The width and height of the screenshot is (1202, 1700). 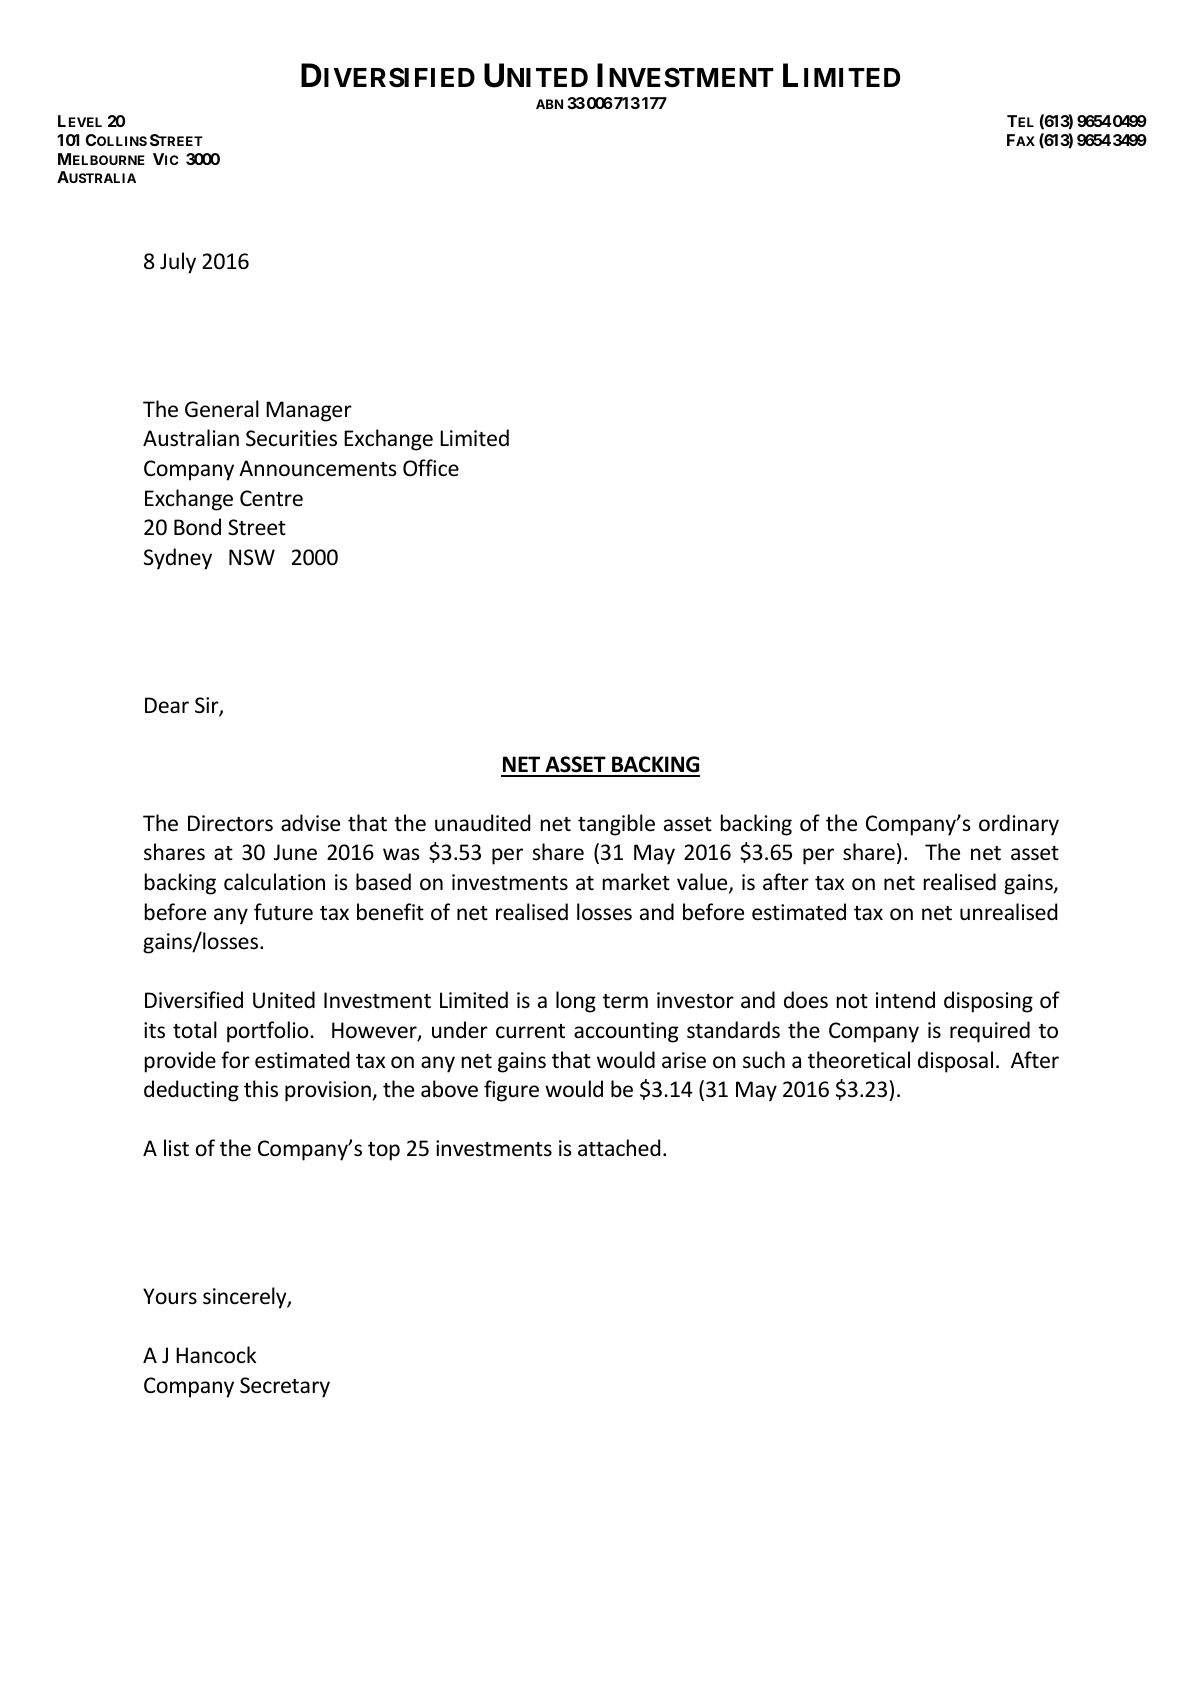 What do you see at coordinates (576, 1002) in the screenshot?
I see `long` at bounding box center [576, 1002].
